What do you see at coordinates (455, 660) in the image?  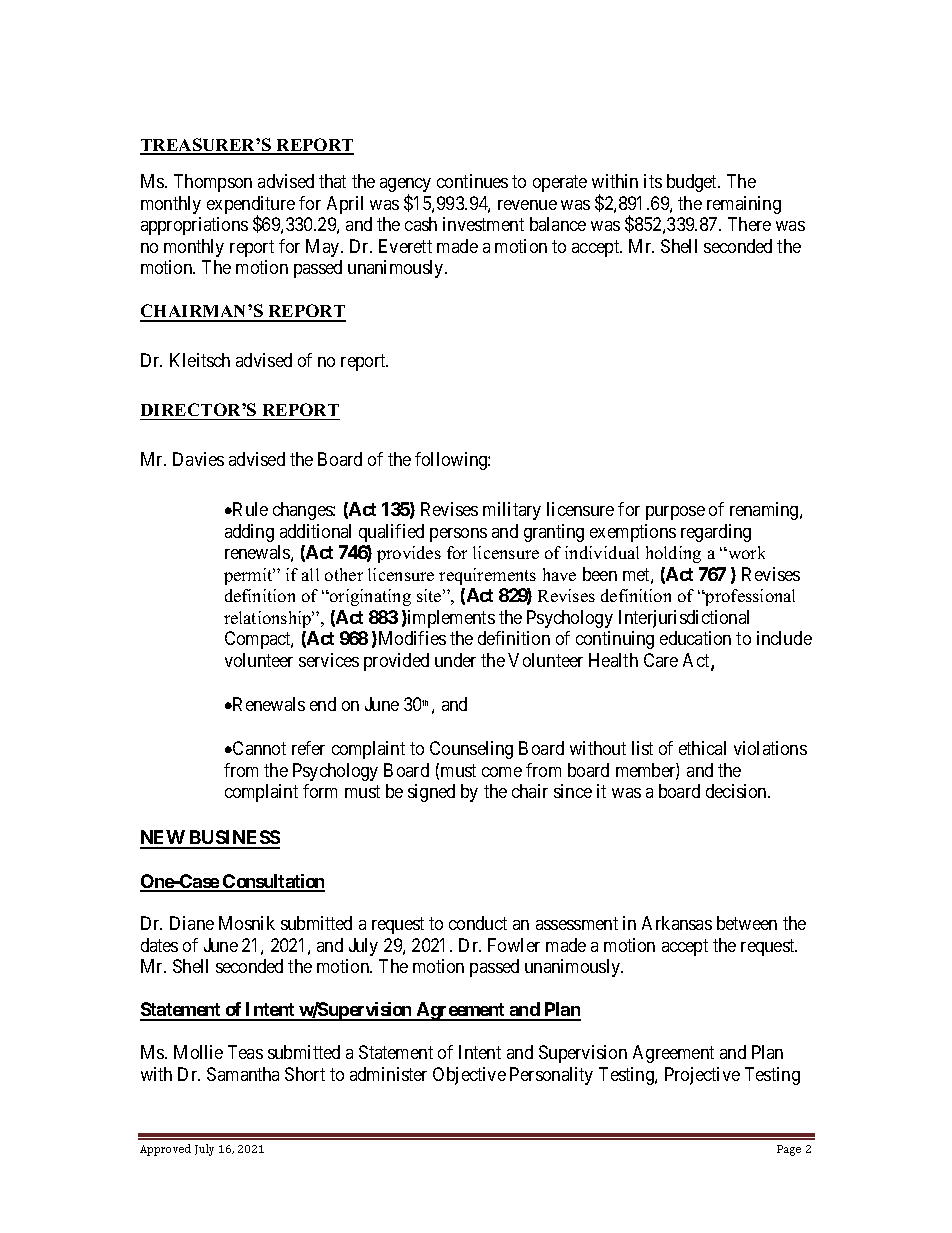 I see `under` at bounding box center [455, 660].
